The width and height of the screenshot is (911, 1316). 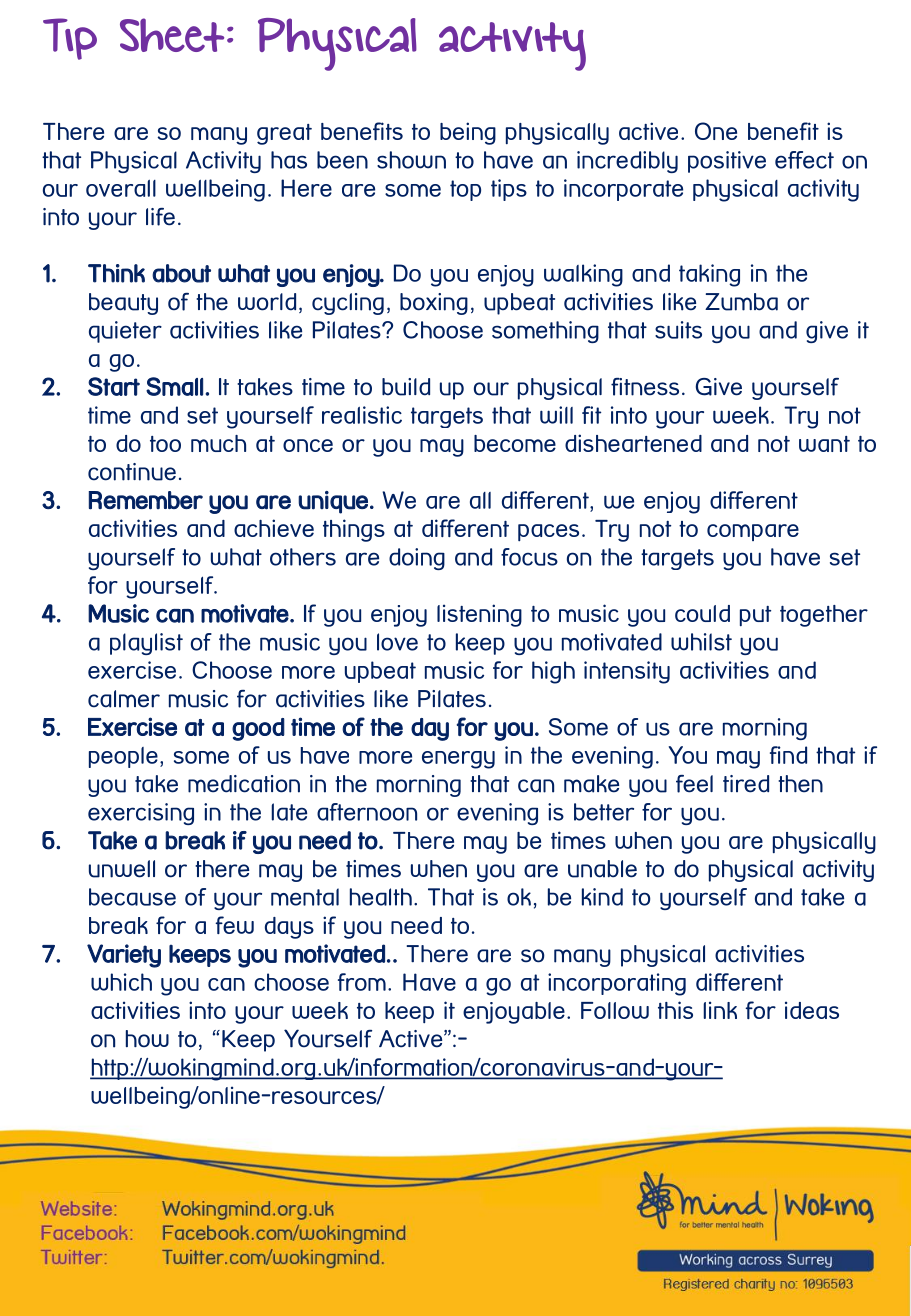 What do you see at coordinates (417, 559) in the screenshot?
I see `doing` at bounding box center [417, 559].
